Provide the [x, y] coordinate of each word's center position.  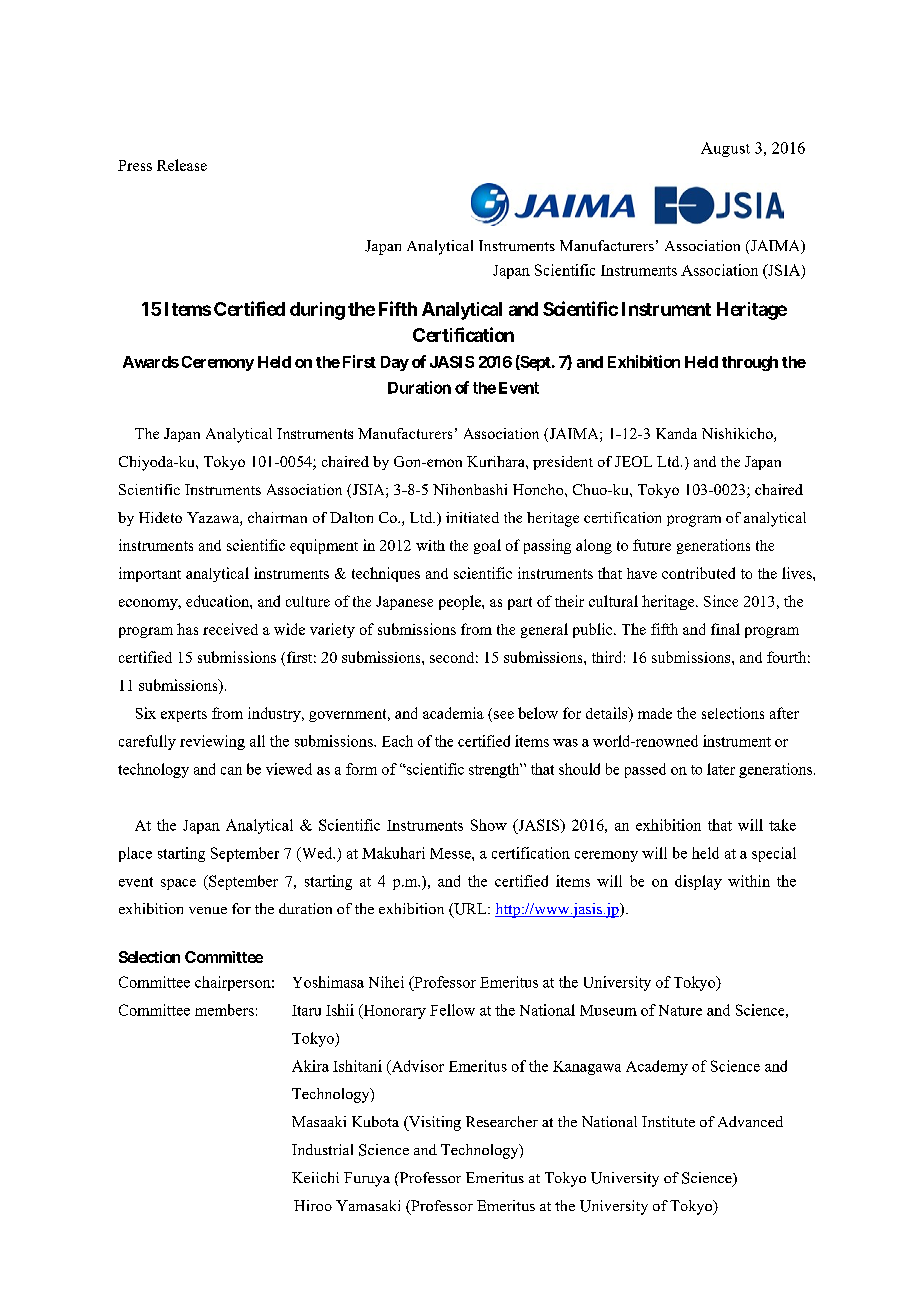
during [317, 311]
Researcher [502, 1121]
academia [453, 713]
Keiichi [315, 1177]
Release [182, 165]
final [725, 629]
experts [184, 716]
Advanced [750, 1121]
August [725, 149]
